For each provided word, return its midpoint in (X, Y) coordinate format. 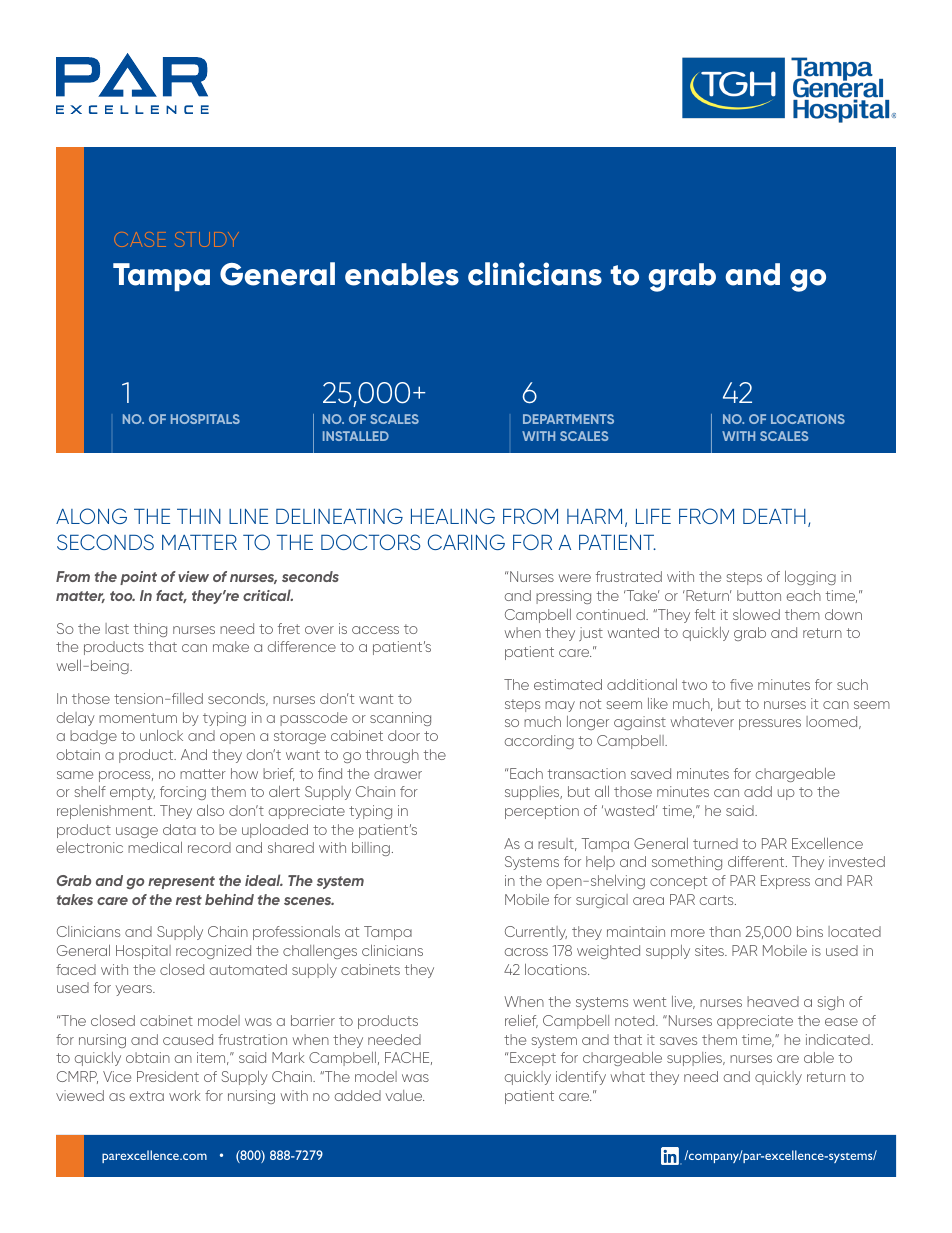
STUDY (207, 239)
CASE (140, 239)
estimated (568, 684)
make (231, 646)
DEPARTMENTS (568, 419)
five (741, 684)
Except (533, 1059)
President (168, 1076)
